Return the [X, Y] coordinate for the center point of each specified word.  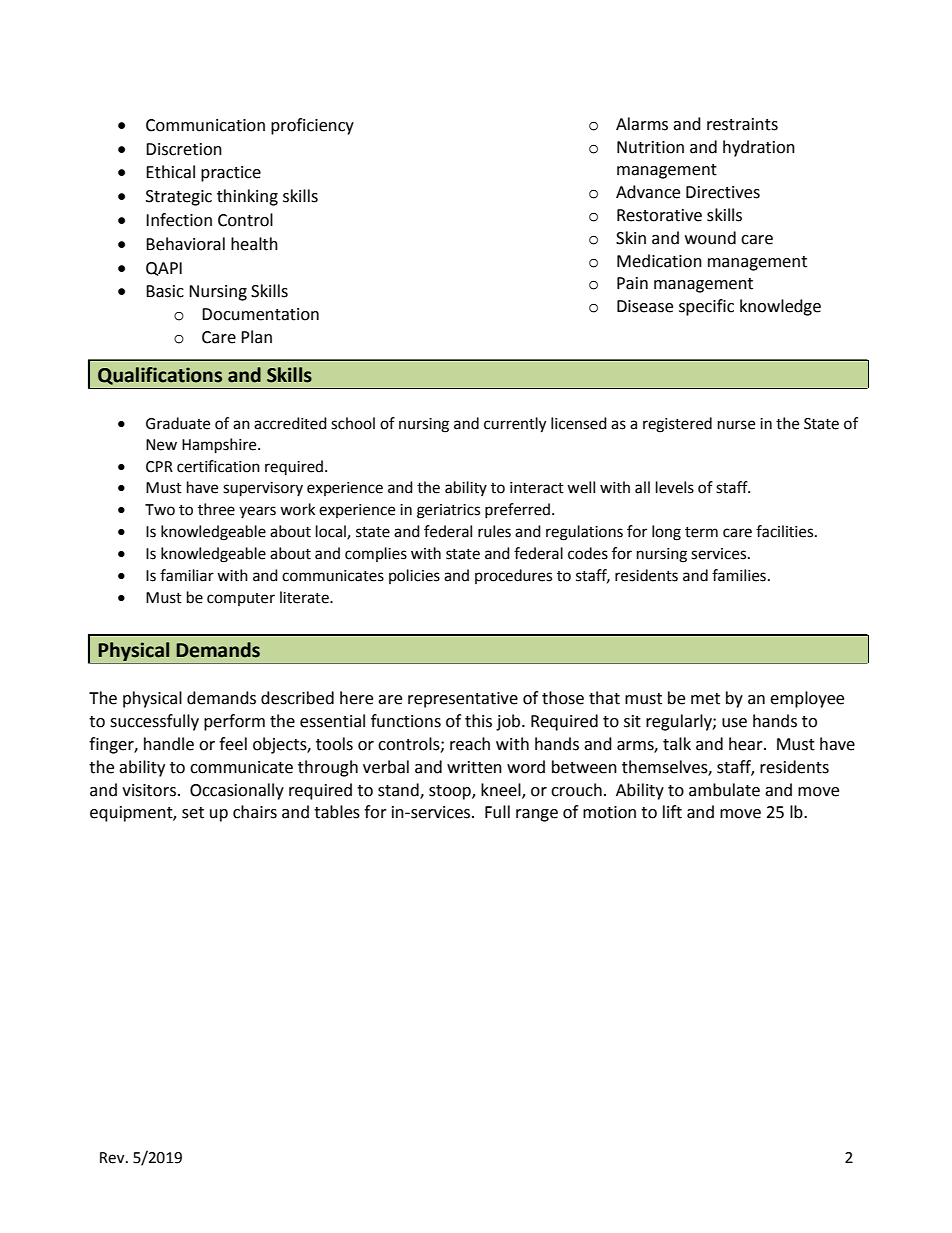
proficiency [312, 126]
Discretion [184, 149]
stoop [451, 792]
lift [672, 812]
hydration [759, 148]
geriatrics [448, 511]
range [537, 815]
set [193, 813]
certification [218, 466]
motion [609, 812]
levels [675, 487]
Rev [113, 1158]
